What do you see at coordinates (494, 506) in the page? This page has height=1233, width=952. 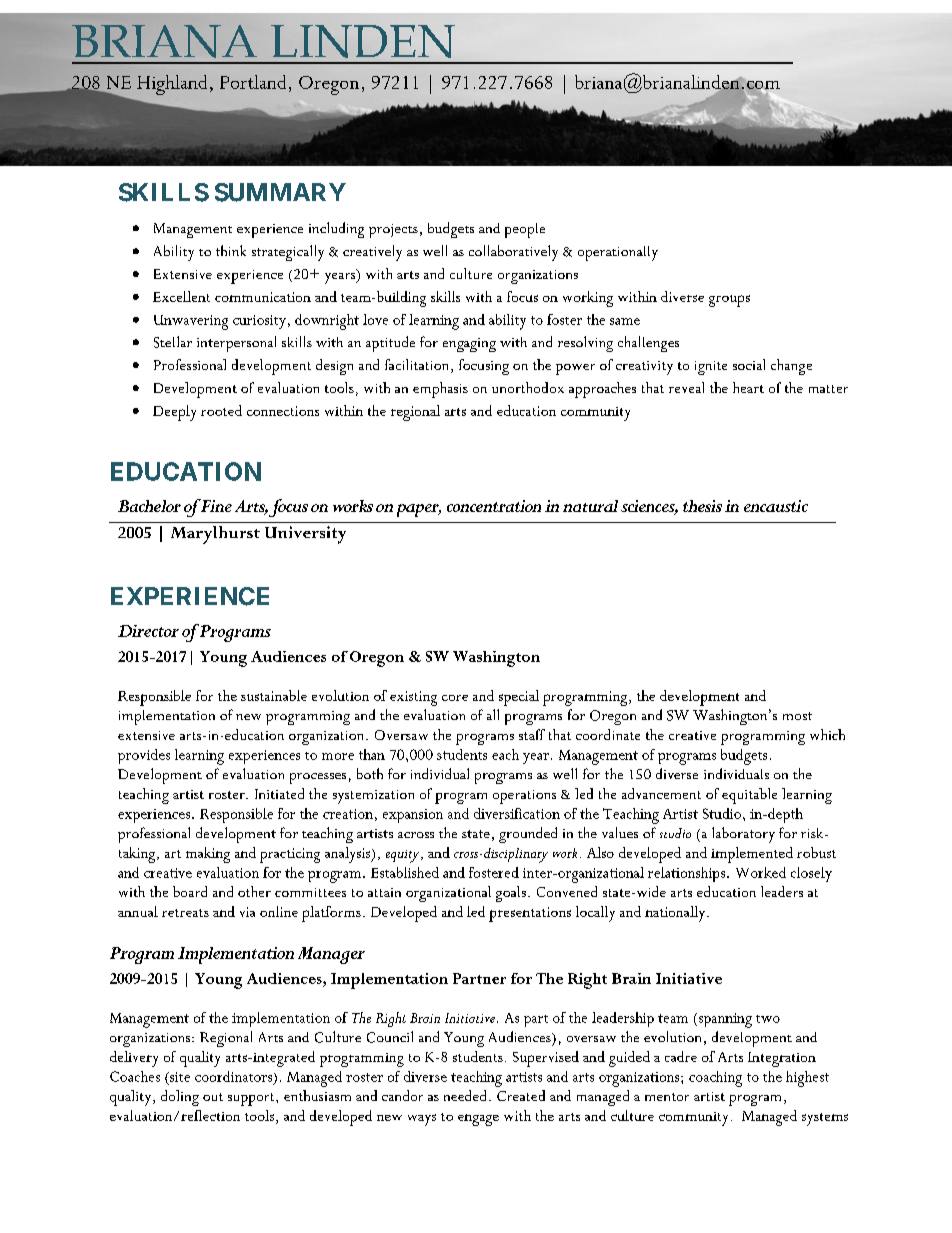 I see `concentration` at bounding box center [494, 506].
